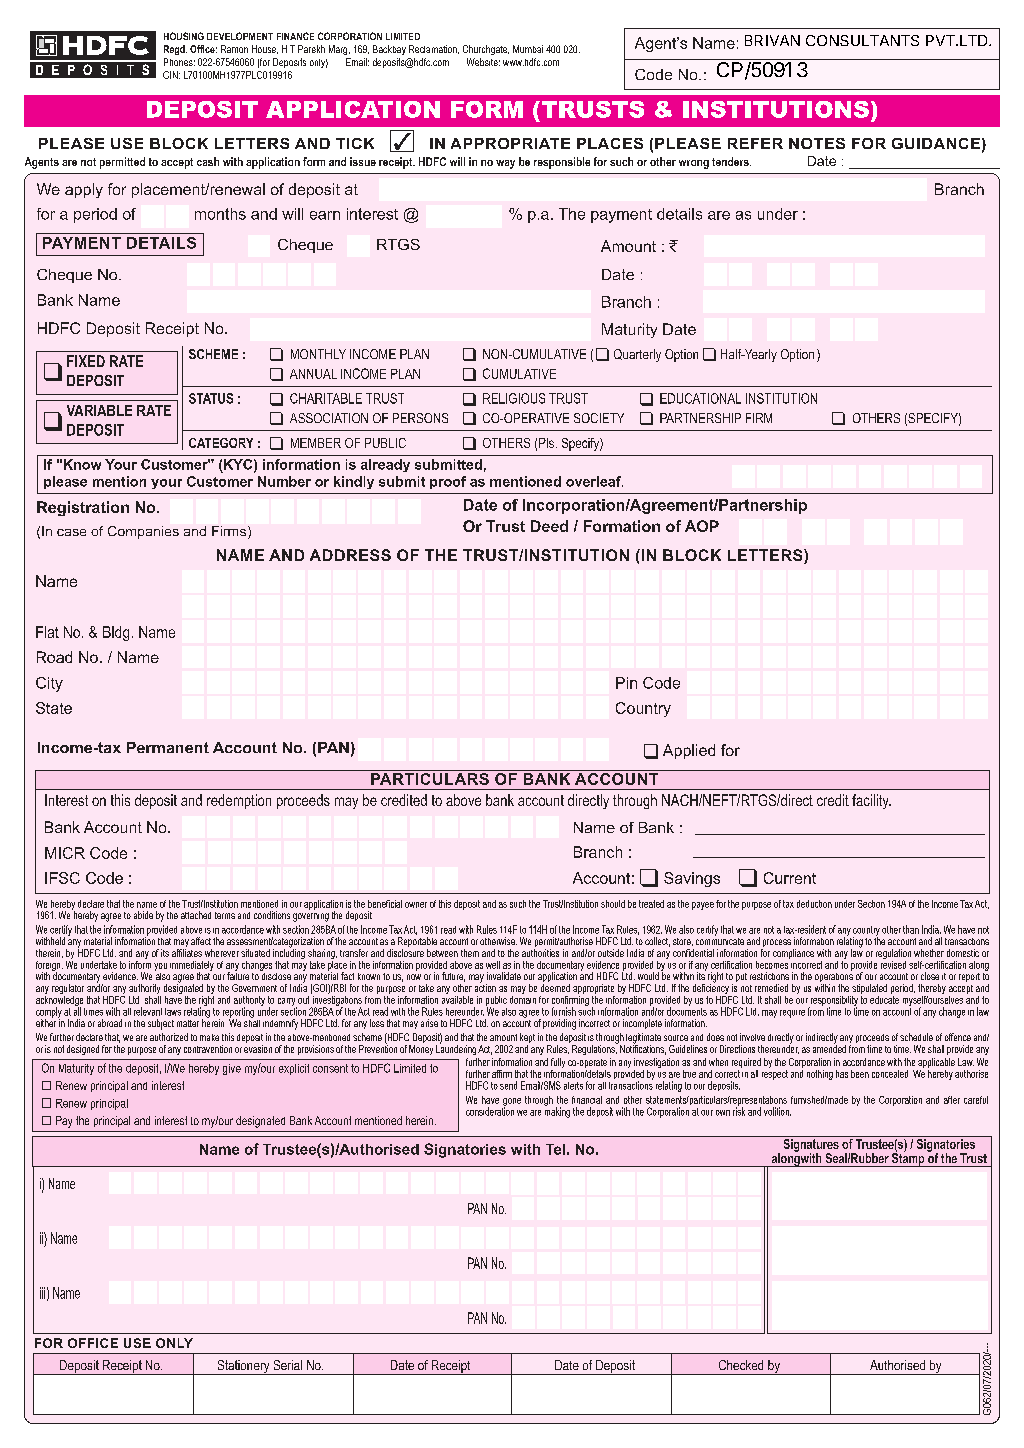  I want to click on authorities, so click(540, 951).
